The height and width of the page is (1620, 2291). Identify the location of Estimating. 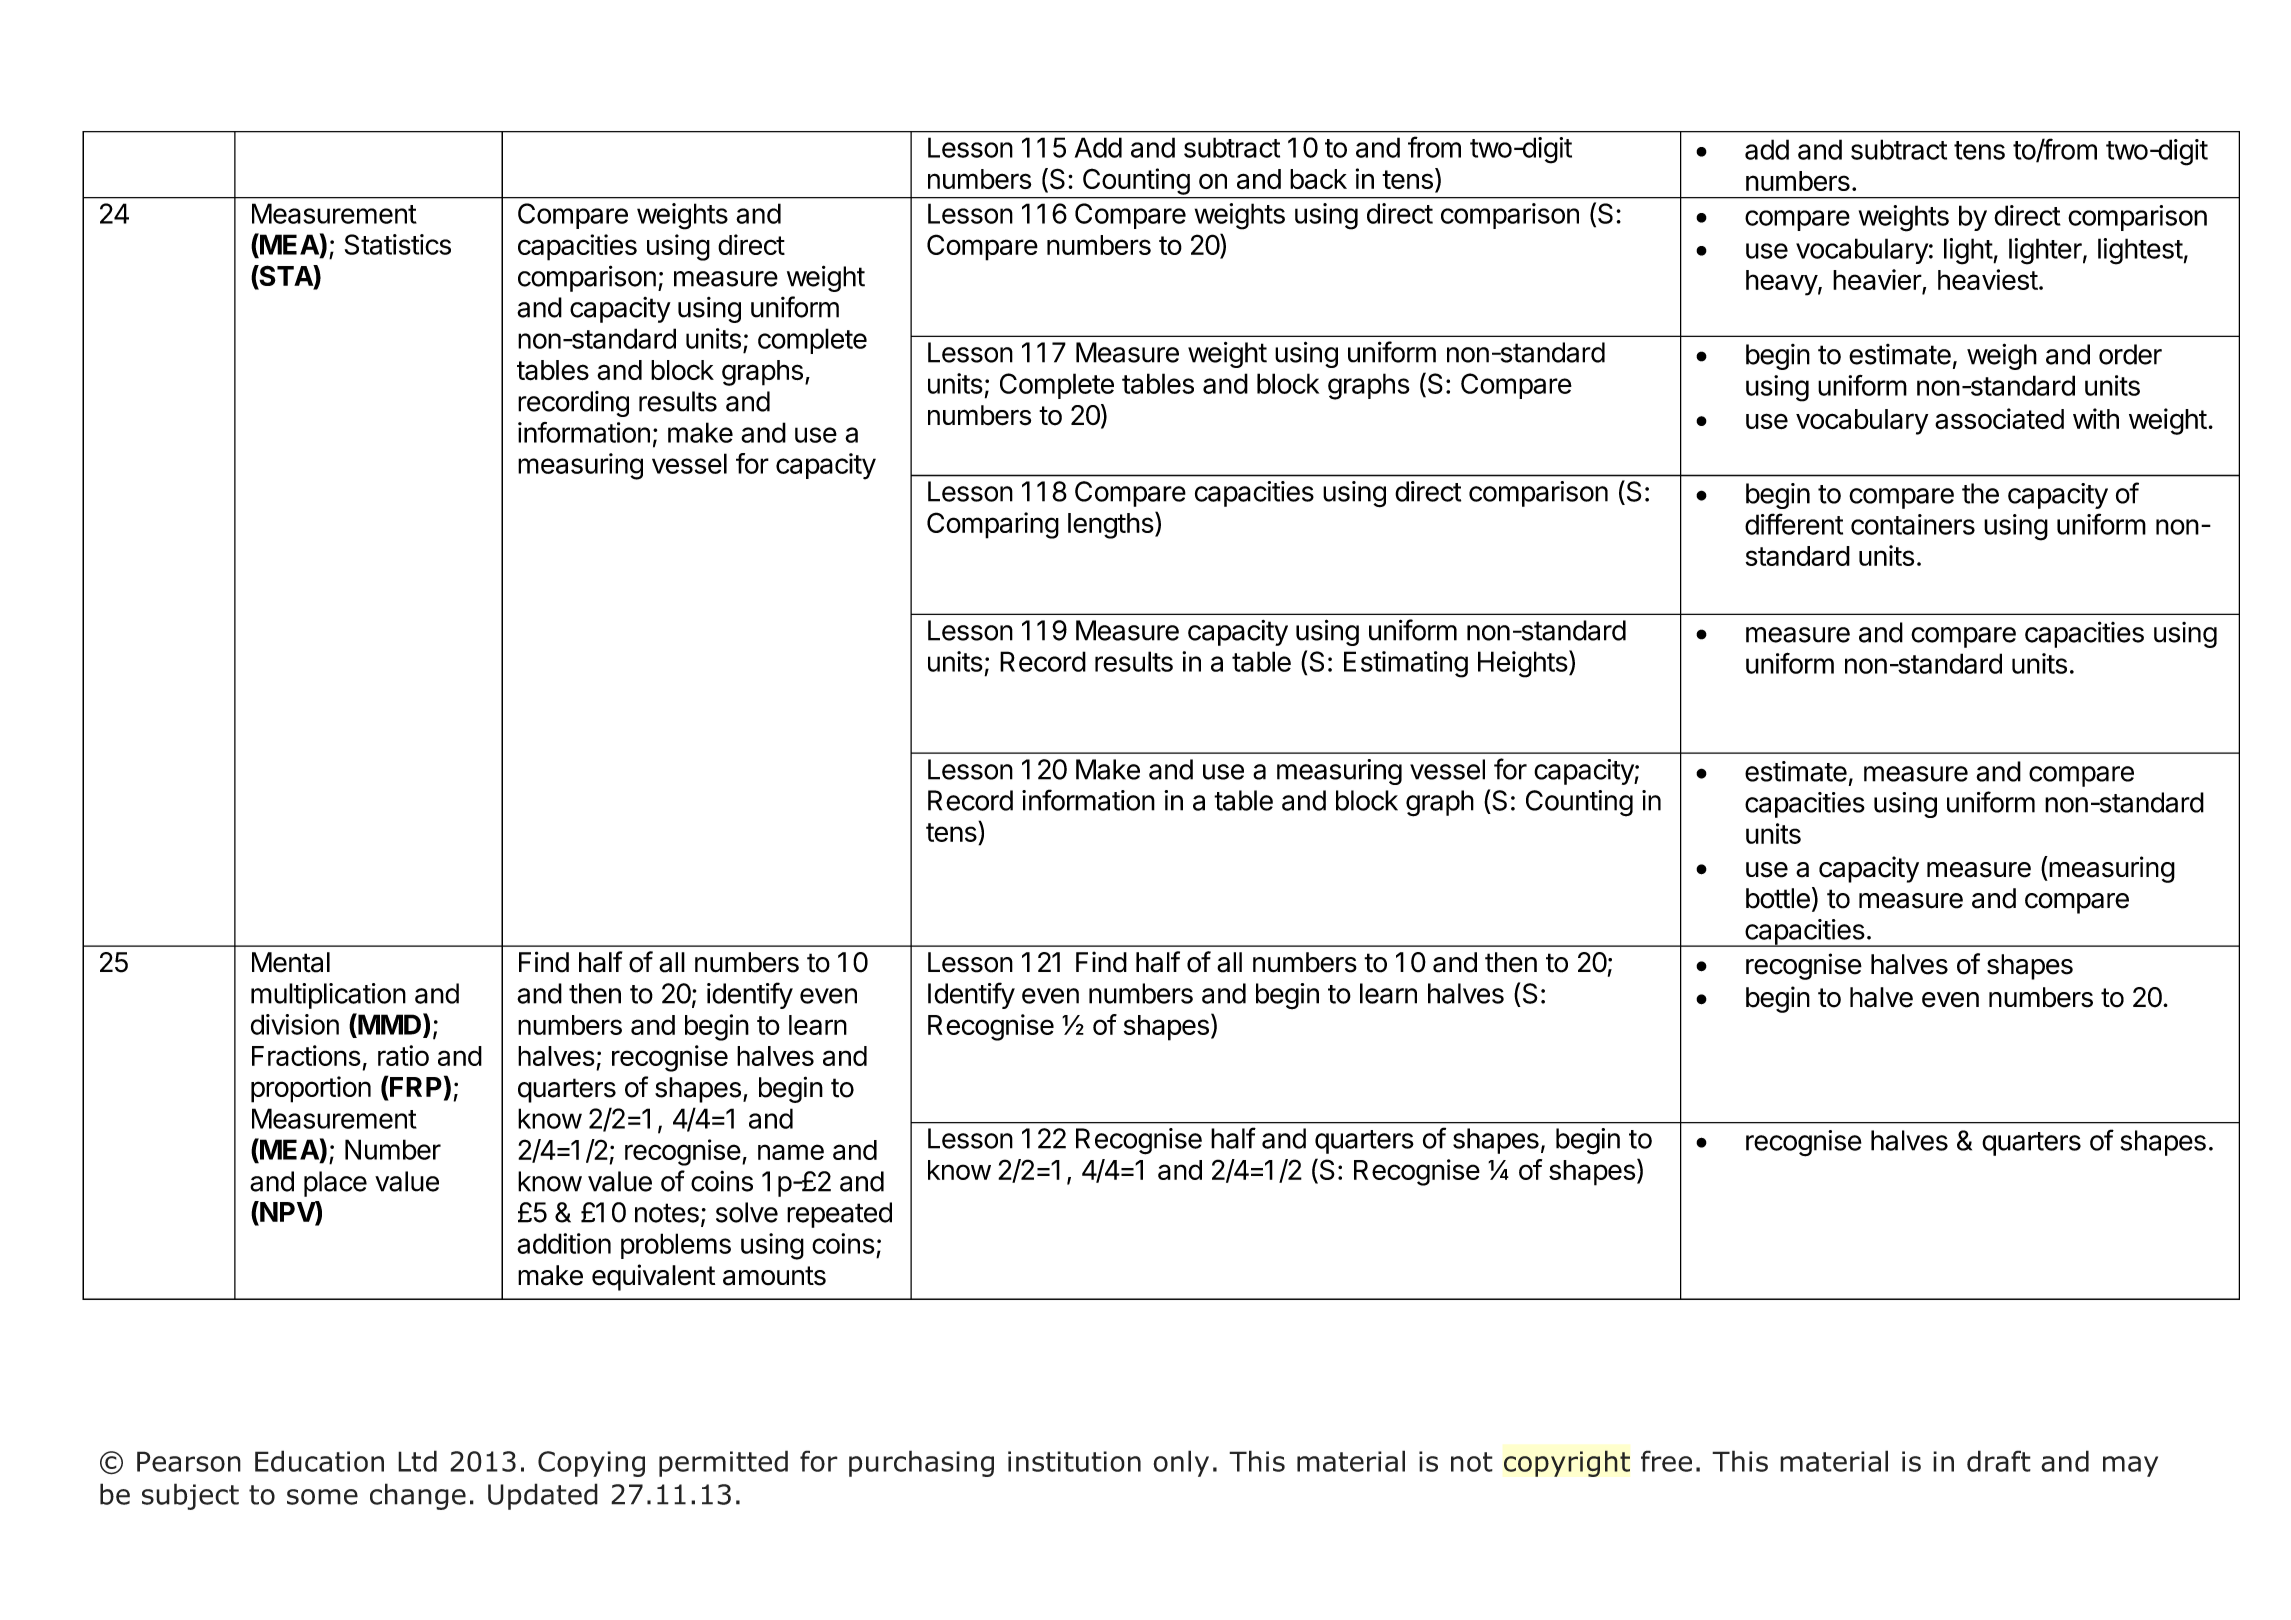
(1406, 664).
